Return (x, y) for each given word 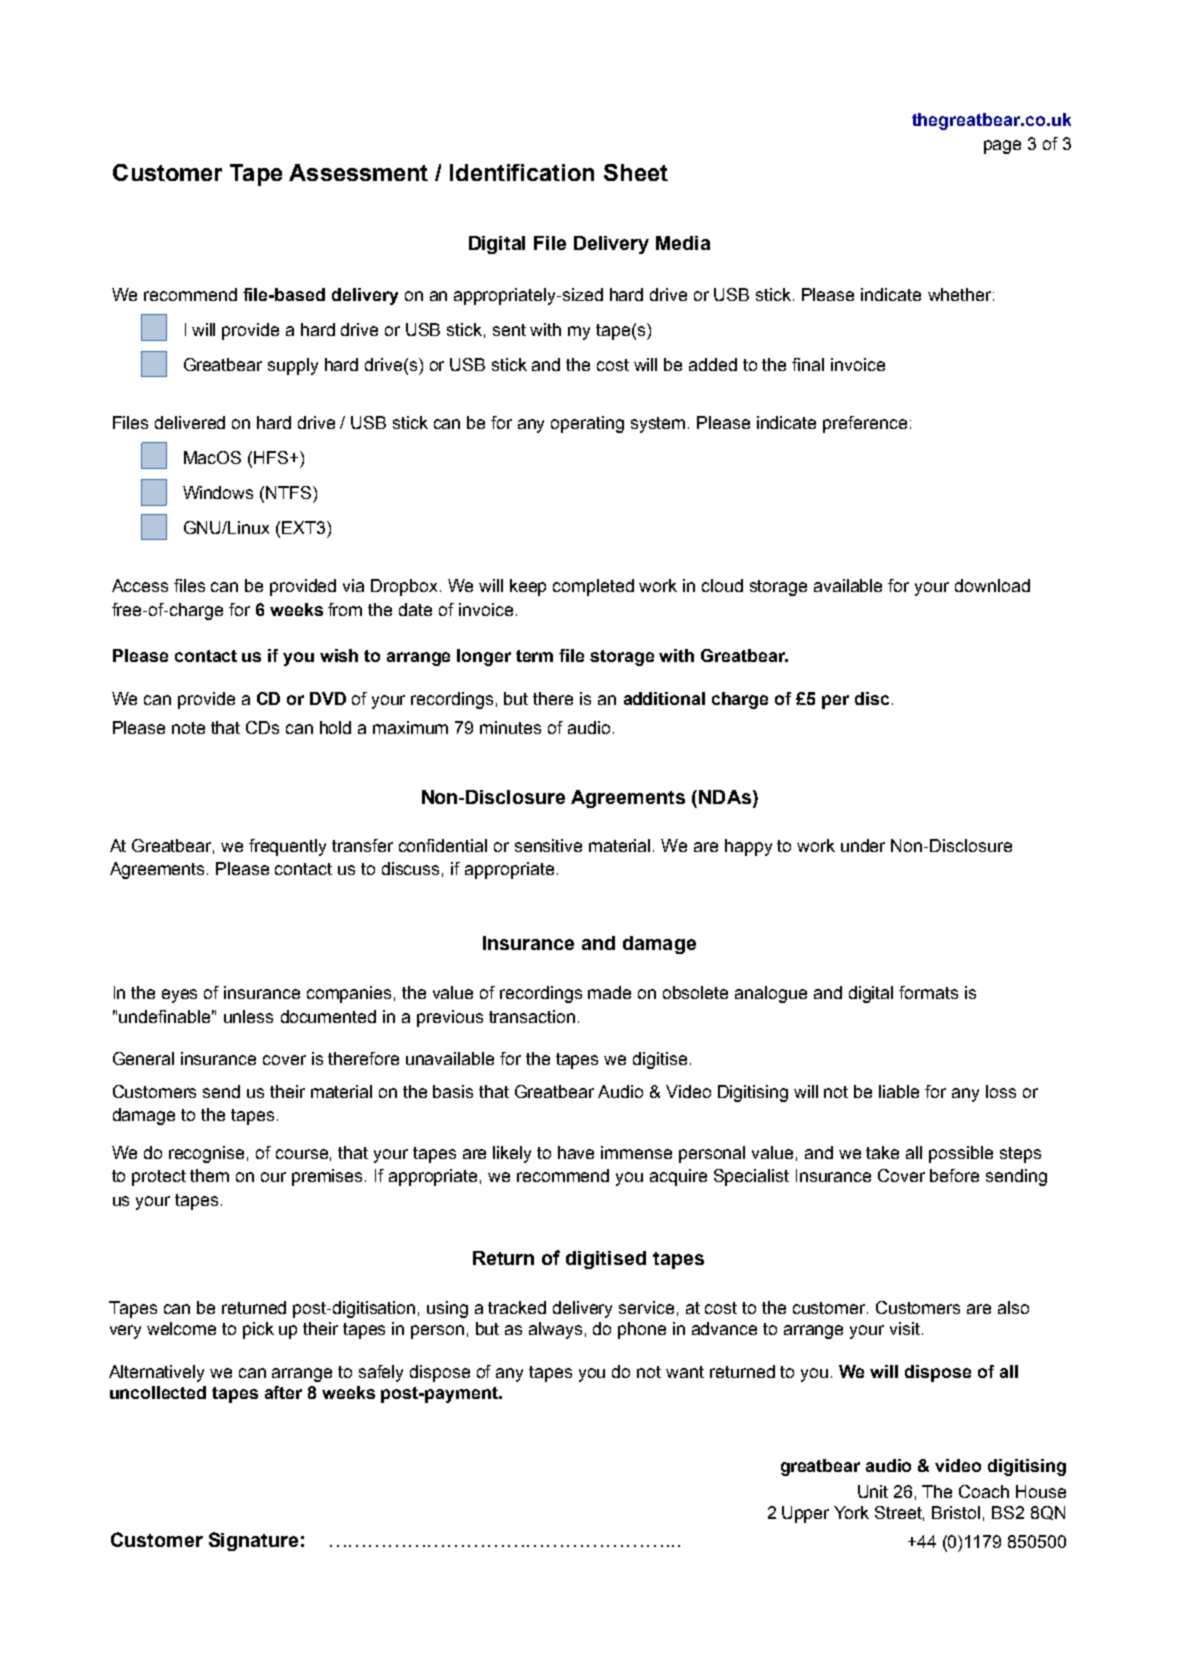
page (1002, 147)
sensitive (548, 845)
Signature (253, 1541)
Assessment (358, 172)
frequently (287, 847)
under (863, 845)
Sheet (636, 172)
